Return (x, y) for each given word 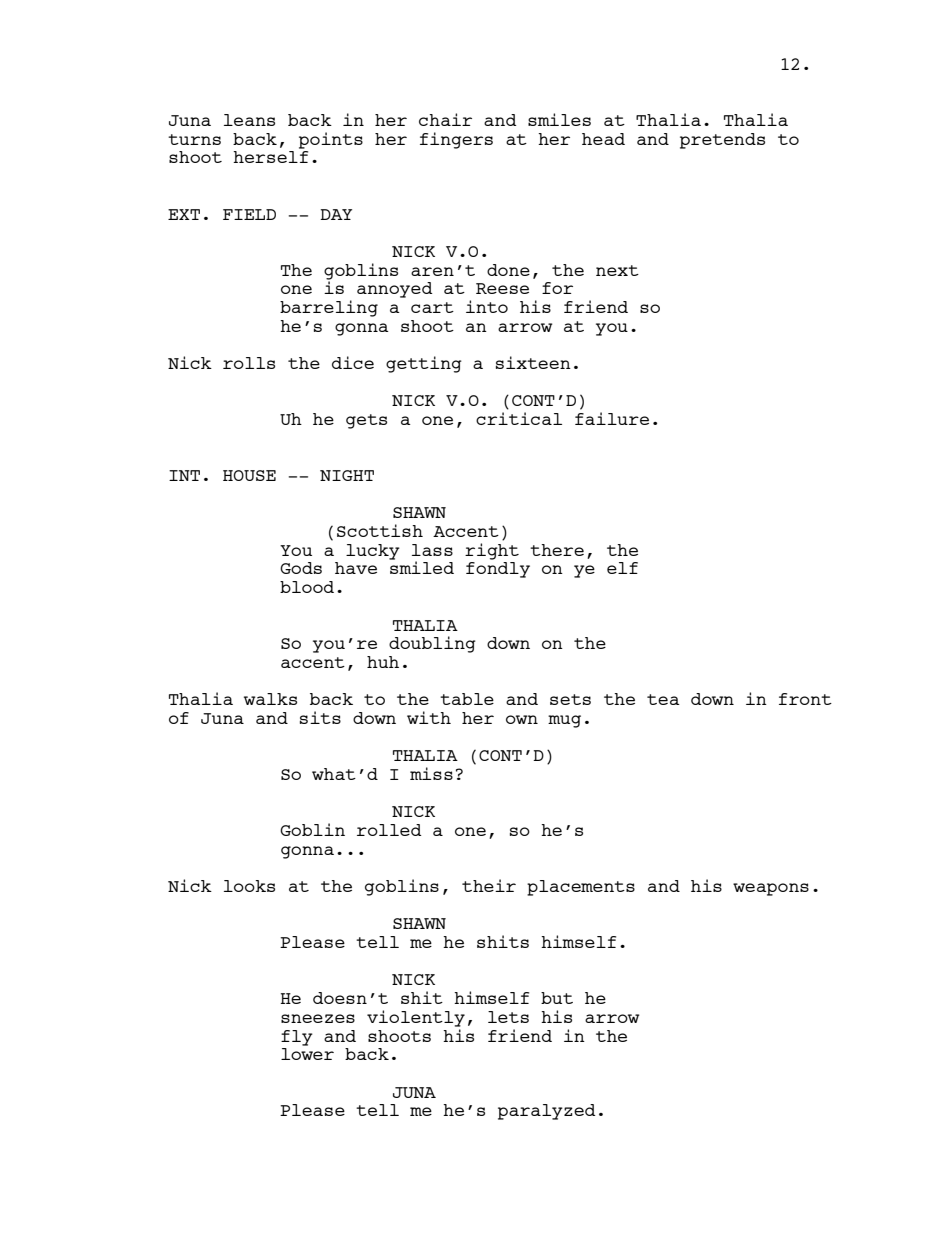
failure (612, 418)
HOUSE (249, 475)
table (467, 699)
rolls (249, 363)
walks (270, 699)
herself (270, 157)
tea (663, 699)
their (489, 885)
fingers (456, 140)
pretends (722, 141)
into (487, 306)
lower (307, 1054)
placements (581, 888)
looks (249, 886)
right (492, 551)
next (617, 270)
